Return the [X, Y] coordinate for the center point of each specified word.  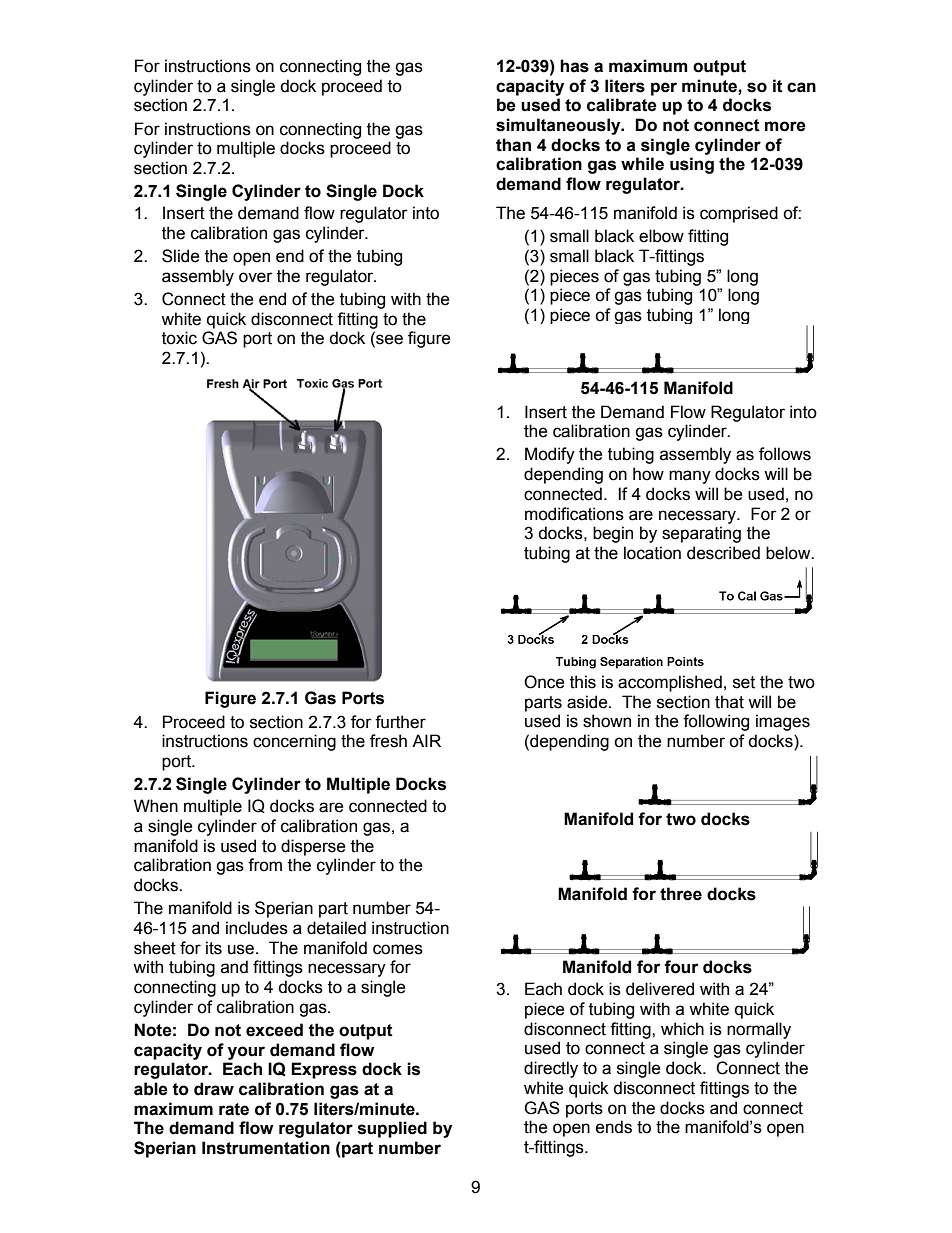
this [583, 682]
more [785, 126]
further [400, 722]
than [513, 145]
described [723, 553]
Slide [180, 256]
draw [214, 1089]
